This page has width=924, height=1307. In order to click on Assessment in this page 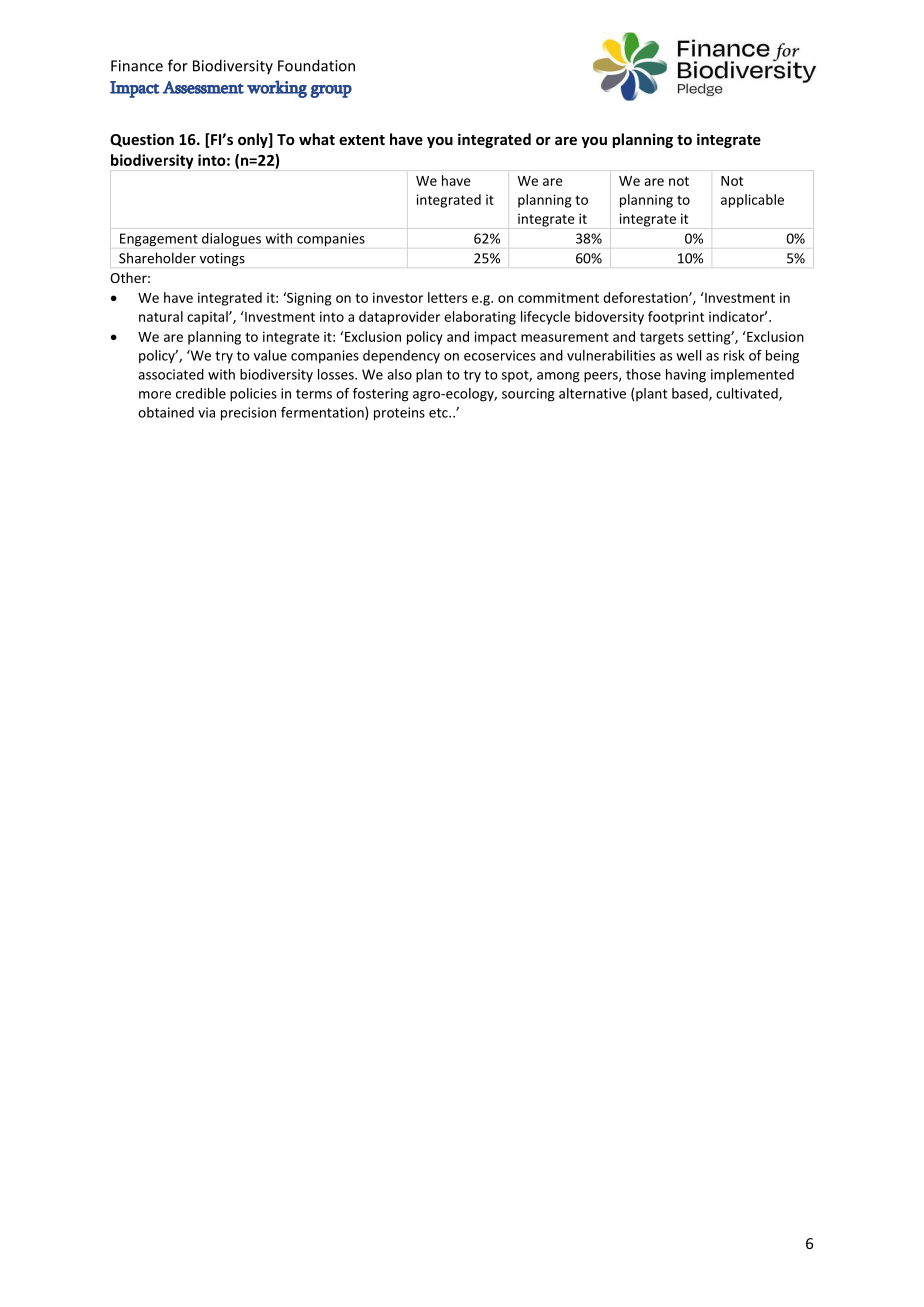, I will do `click(203, 87)`.
